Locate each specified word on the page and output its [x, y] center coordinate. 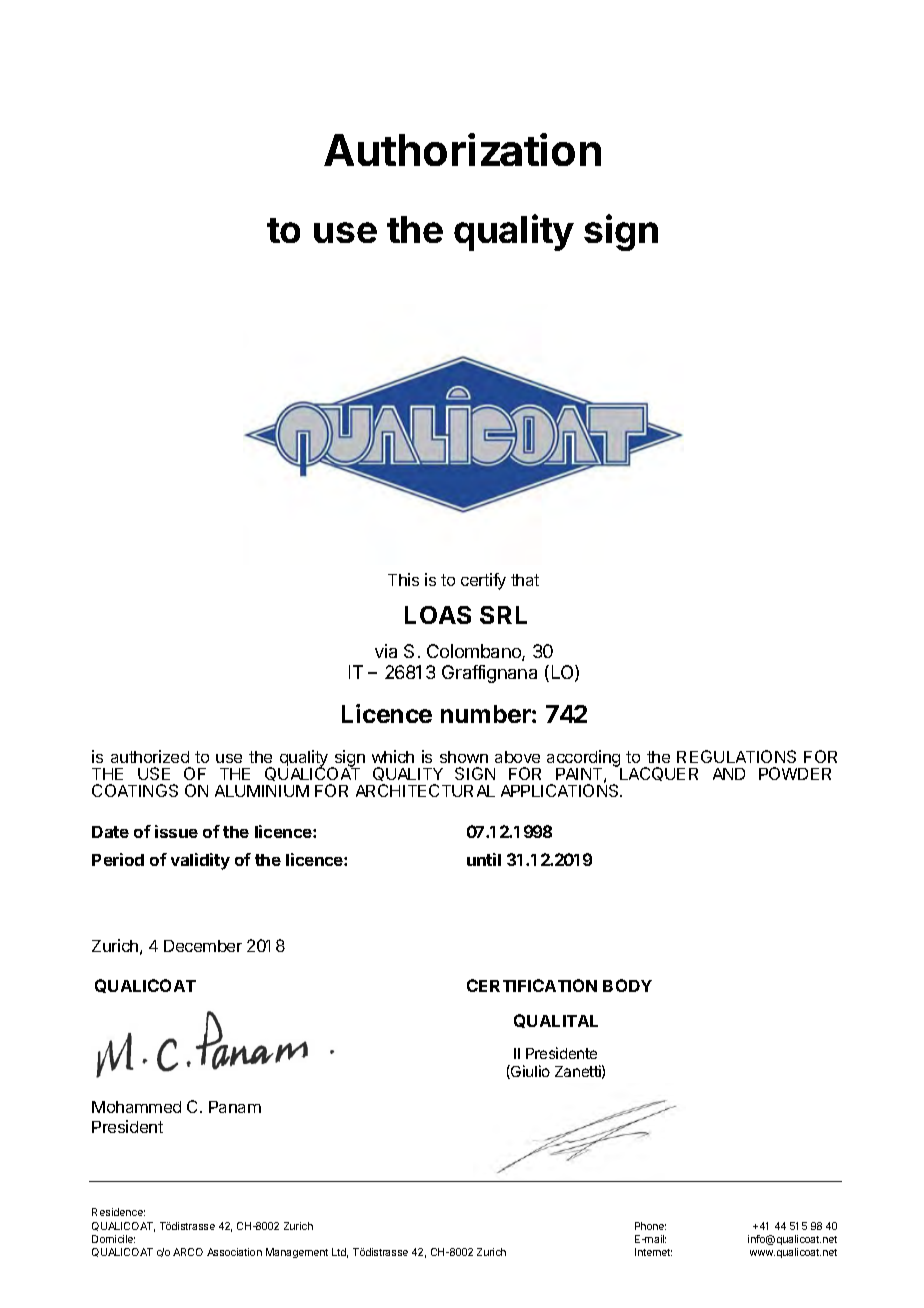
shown [464, 757]
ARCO [188, 1252]
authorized [150, 756]
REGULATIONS [736, 756]
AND [729, 774]
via [386, 651]
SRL [503, 615]
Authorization [462, 149]
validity [200, 861]
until [484, 859]
